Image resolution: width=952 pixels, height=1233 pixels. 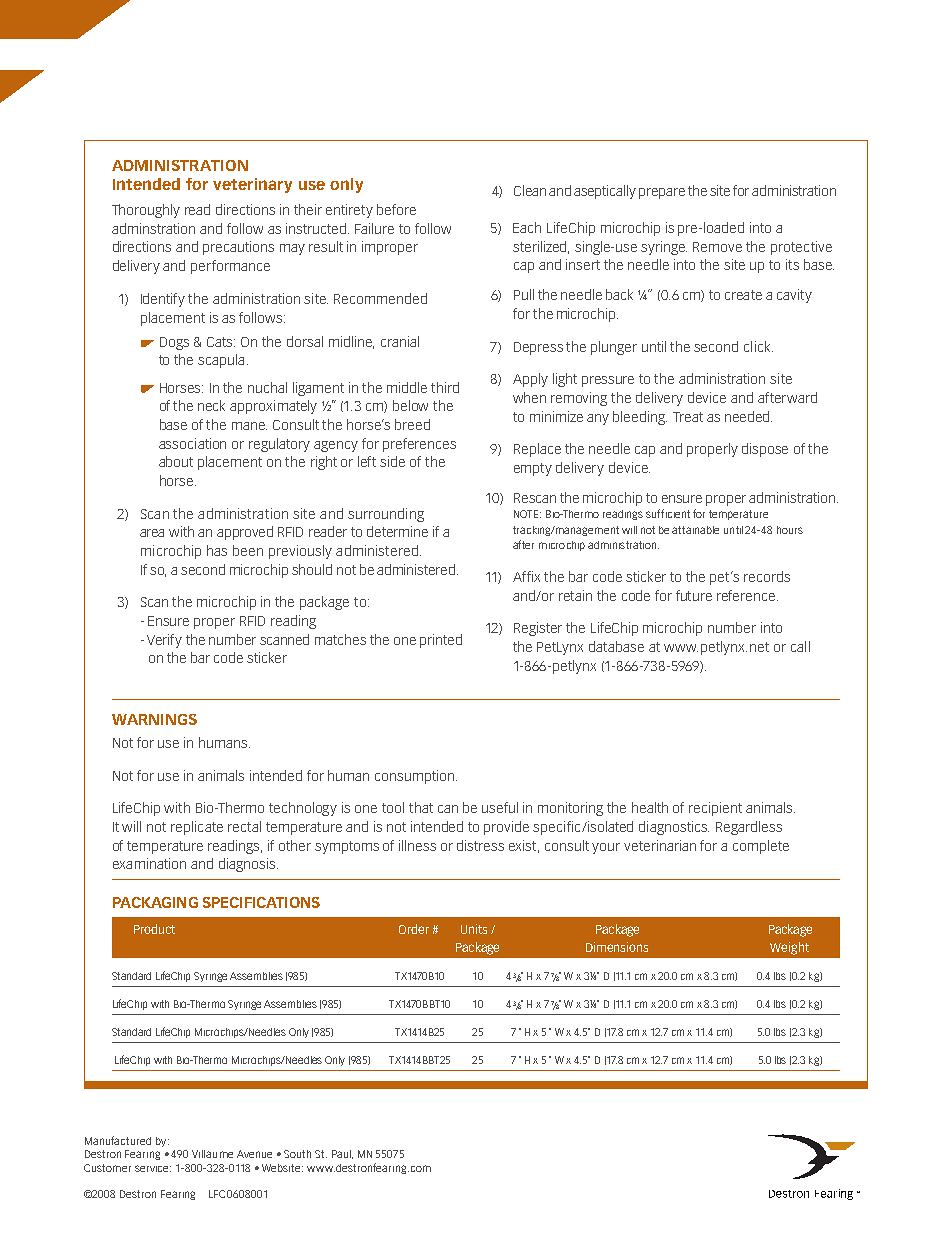 What do you see at coordinates (416, 777) in the page?
I see `consumption` at bounding box center [416, 777].
